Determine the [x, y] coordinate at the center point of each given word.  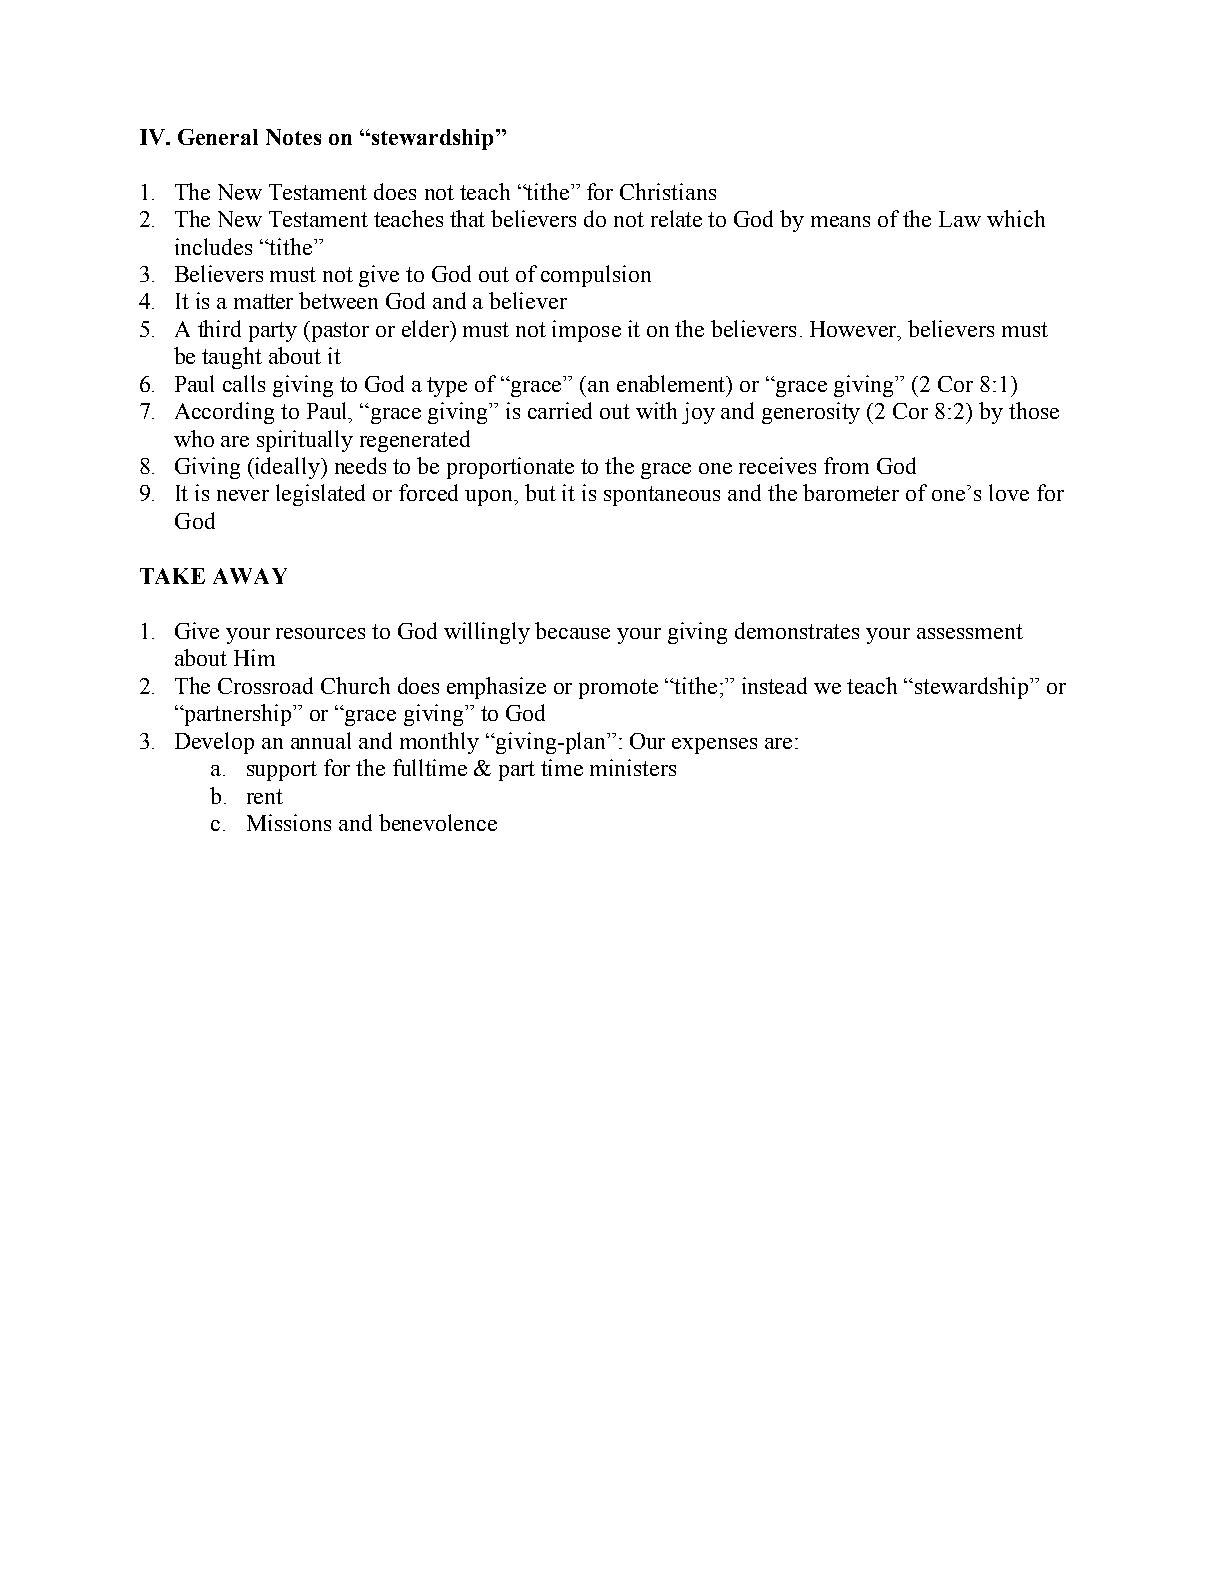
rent [265, 796]
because [572, 630]
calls [244, 383]
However [855, 329]
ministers [633, 767]
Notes [293, 137]
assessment [970, 631]
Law [960, 219]
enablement [673, 384]
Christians [668, 191]
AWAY [250, 576]
